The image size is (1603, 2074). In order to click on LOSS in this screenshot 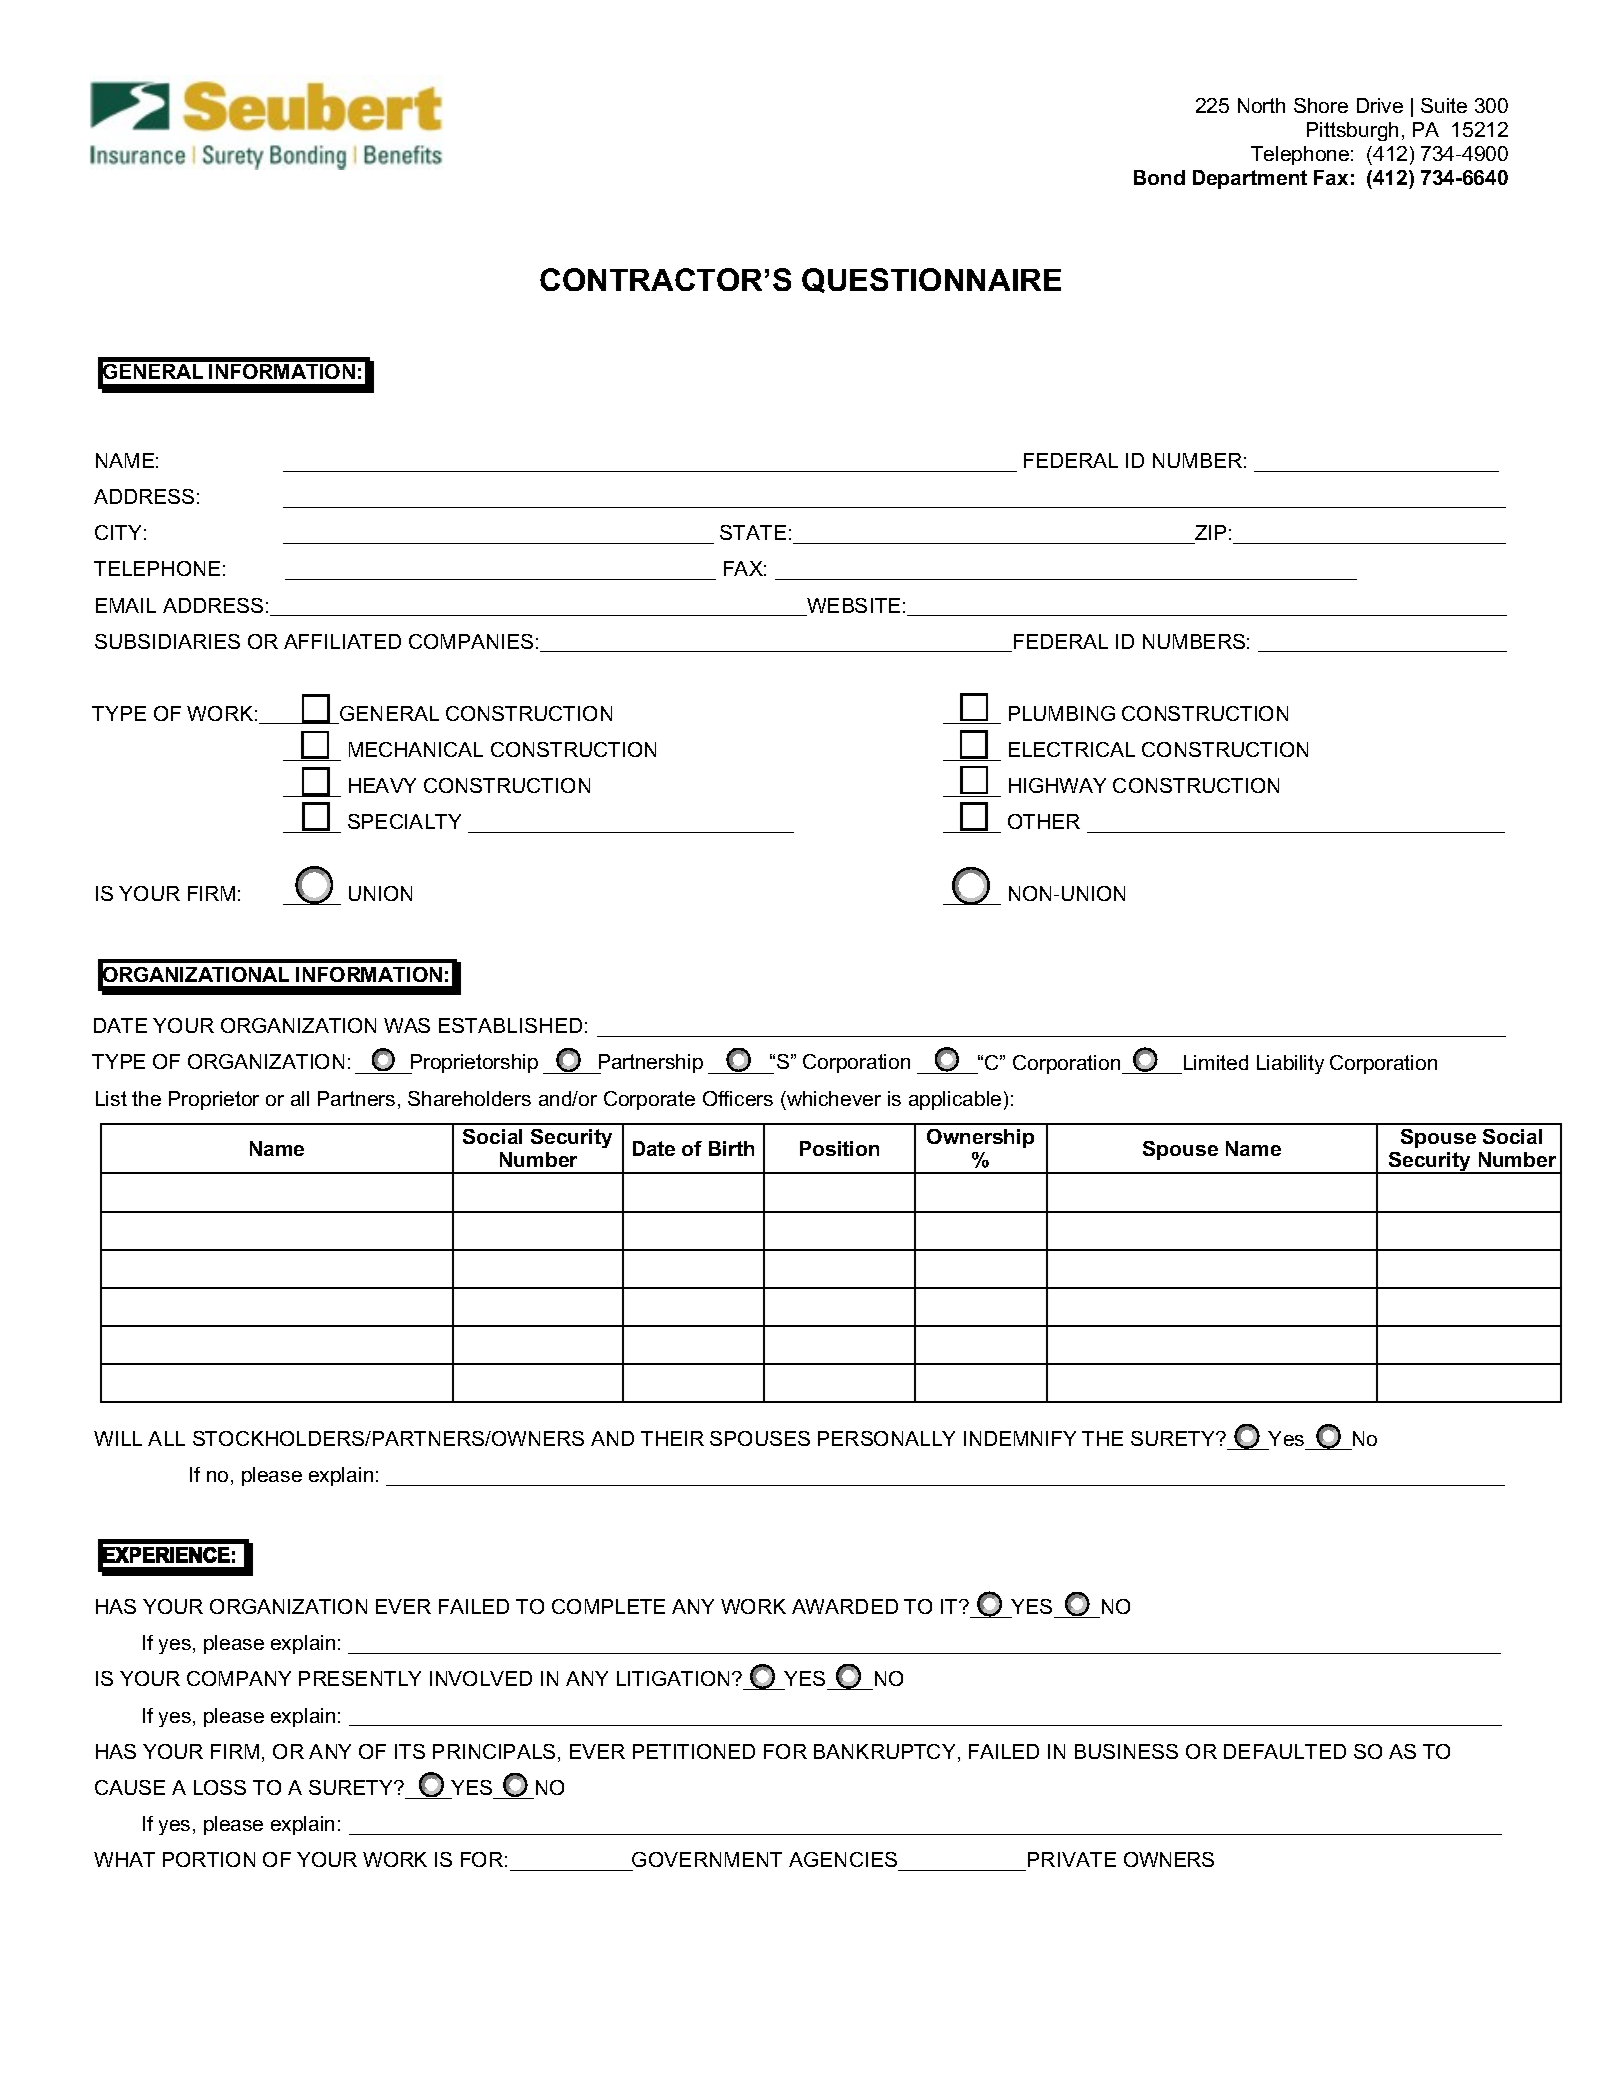, I will do `click(220, 1787)`.
